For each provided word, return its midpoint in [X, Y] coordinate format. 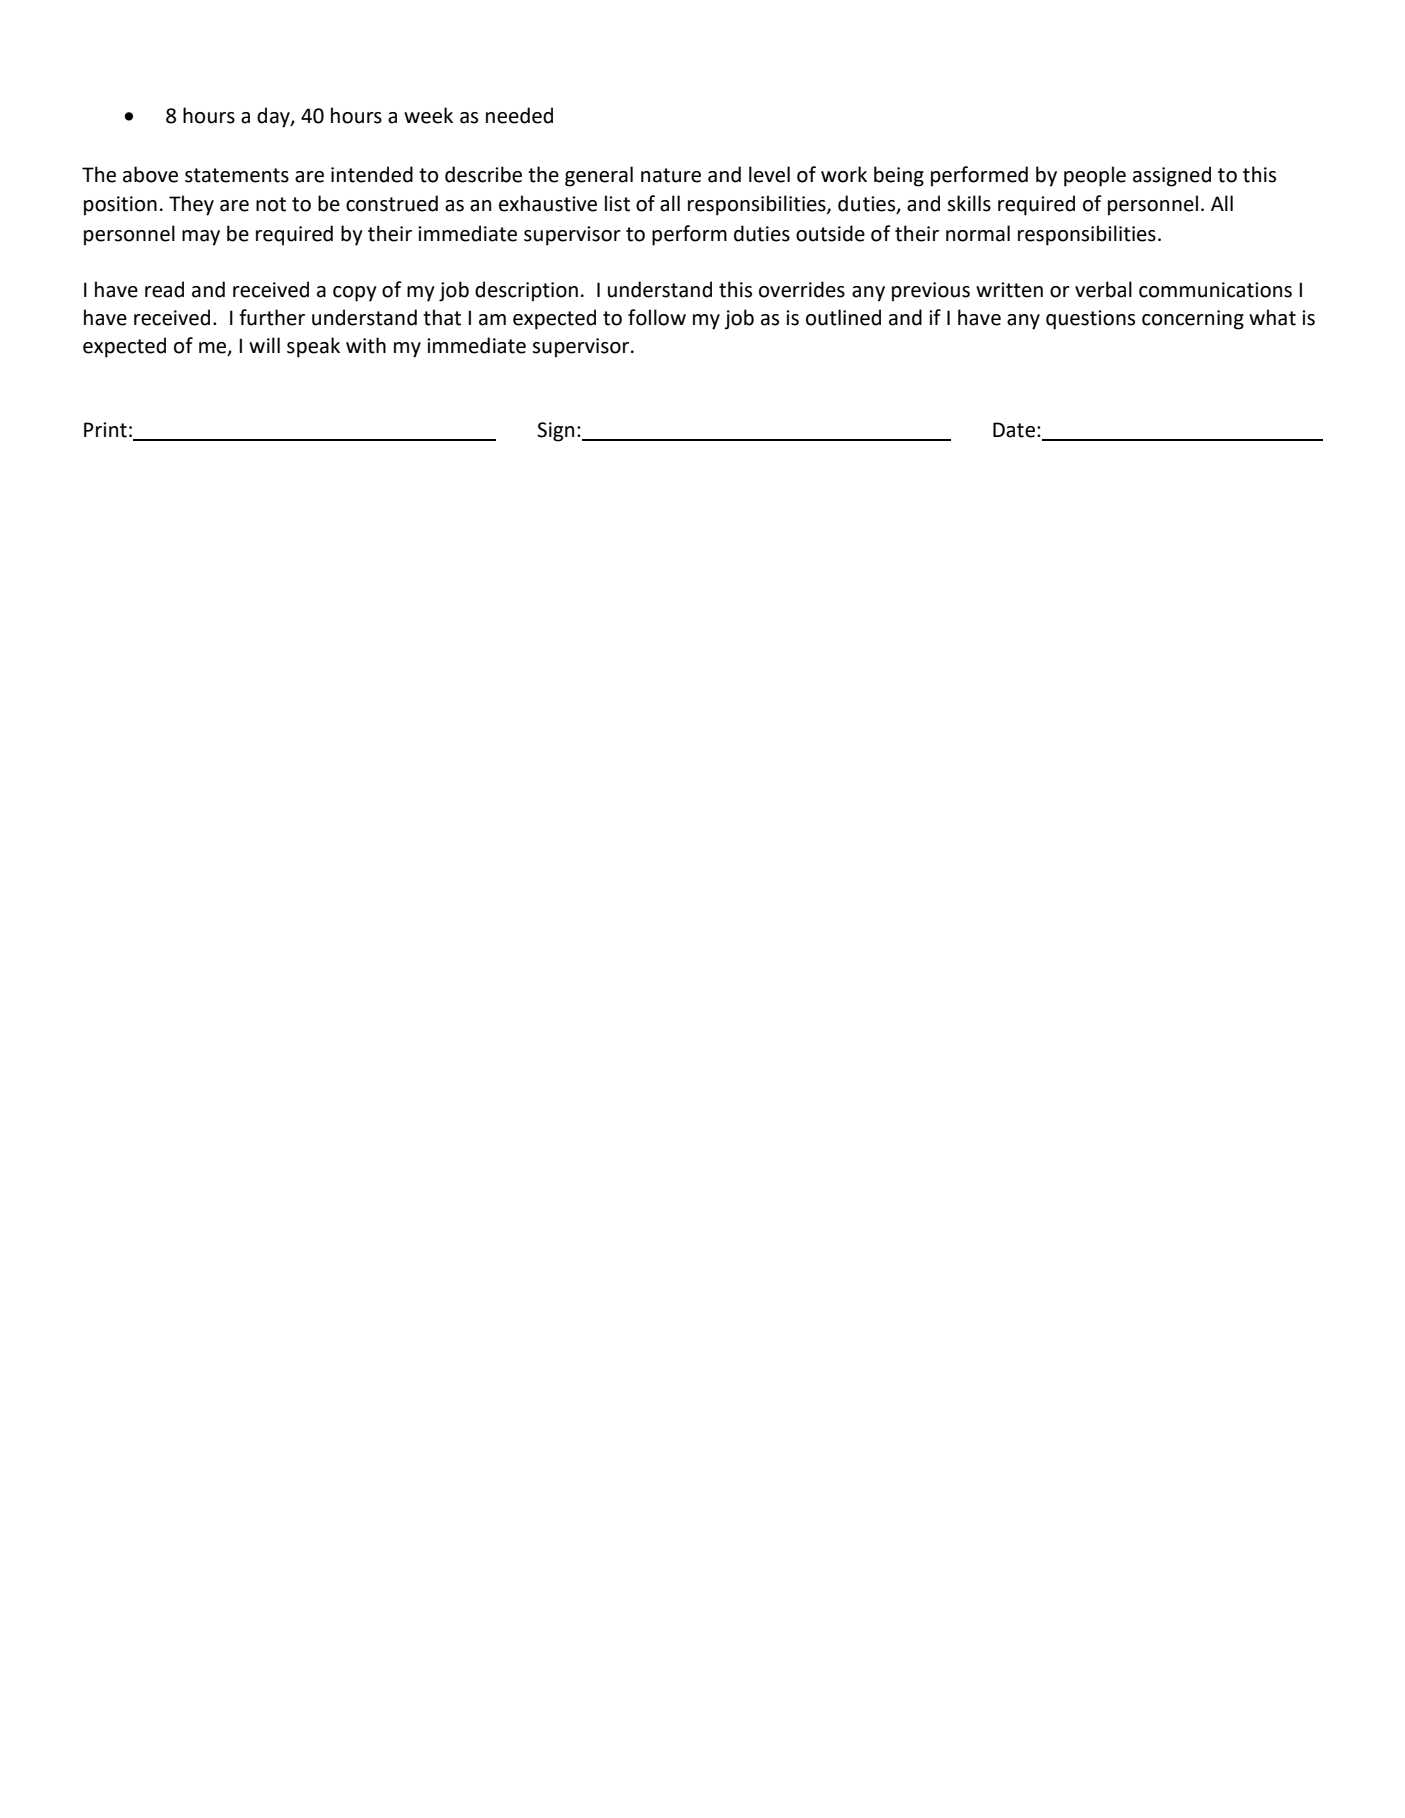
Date [1014, 430]
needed [519, 115]
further [272, 317]
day [274, 117]
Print [105, 430]
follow [657, 317]
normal [978, 233]
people [1095, 176]
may [201, 238]
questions [1090, 320]
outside [830, 233]
